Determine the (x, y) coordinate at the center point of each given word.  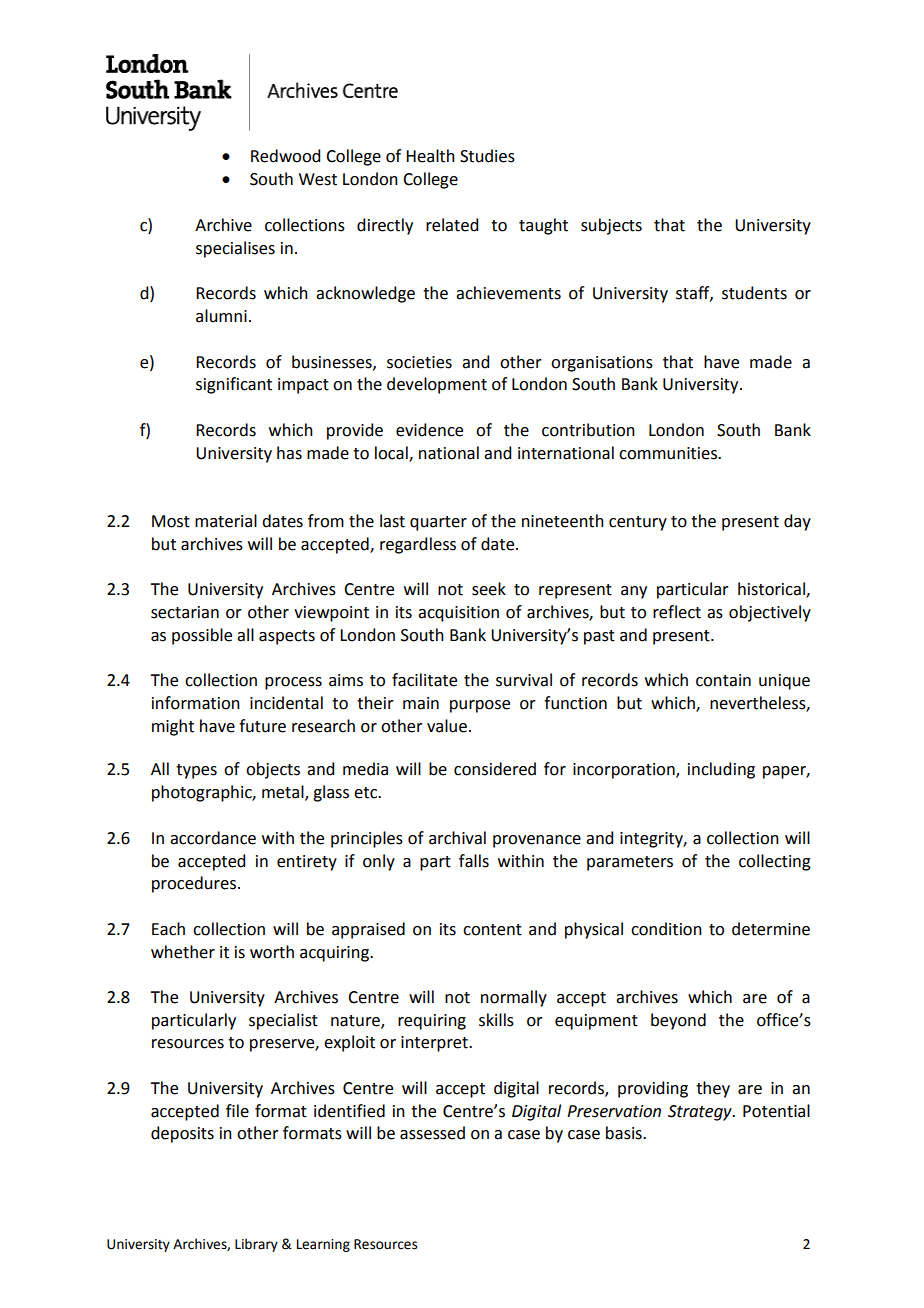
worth (272, 952)
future (262, 726)
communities (669, 453)
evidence (429, 430)
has (289, 453)
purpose (480, 706)
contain (723, 680)
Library (256, 1245)
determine (771, 929)
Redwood (285, 156)
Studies (487, 156)
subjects (611, 226)
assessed (432, 1133)
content (492, 930)
